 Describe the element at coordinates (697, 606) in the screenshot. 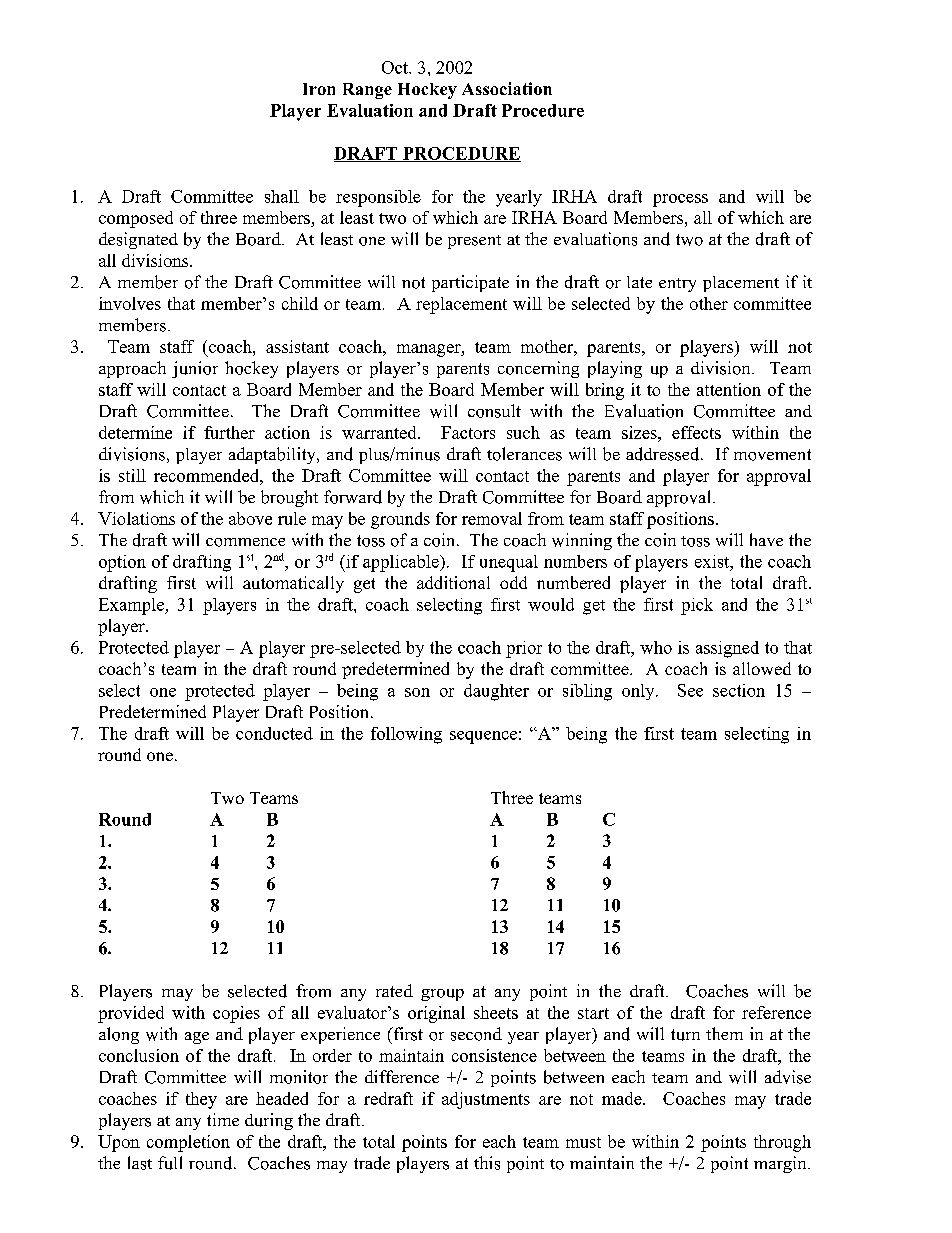

I see `pick` at that location.
